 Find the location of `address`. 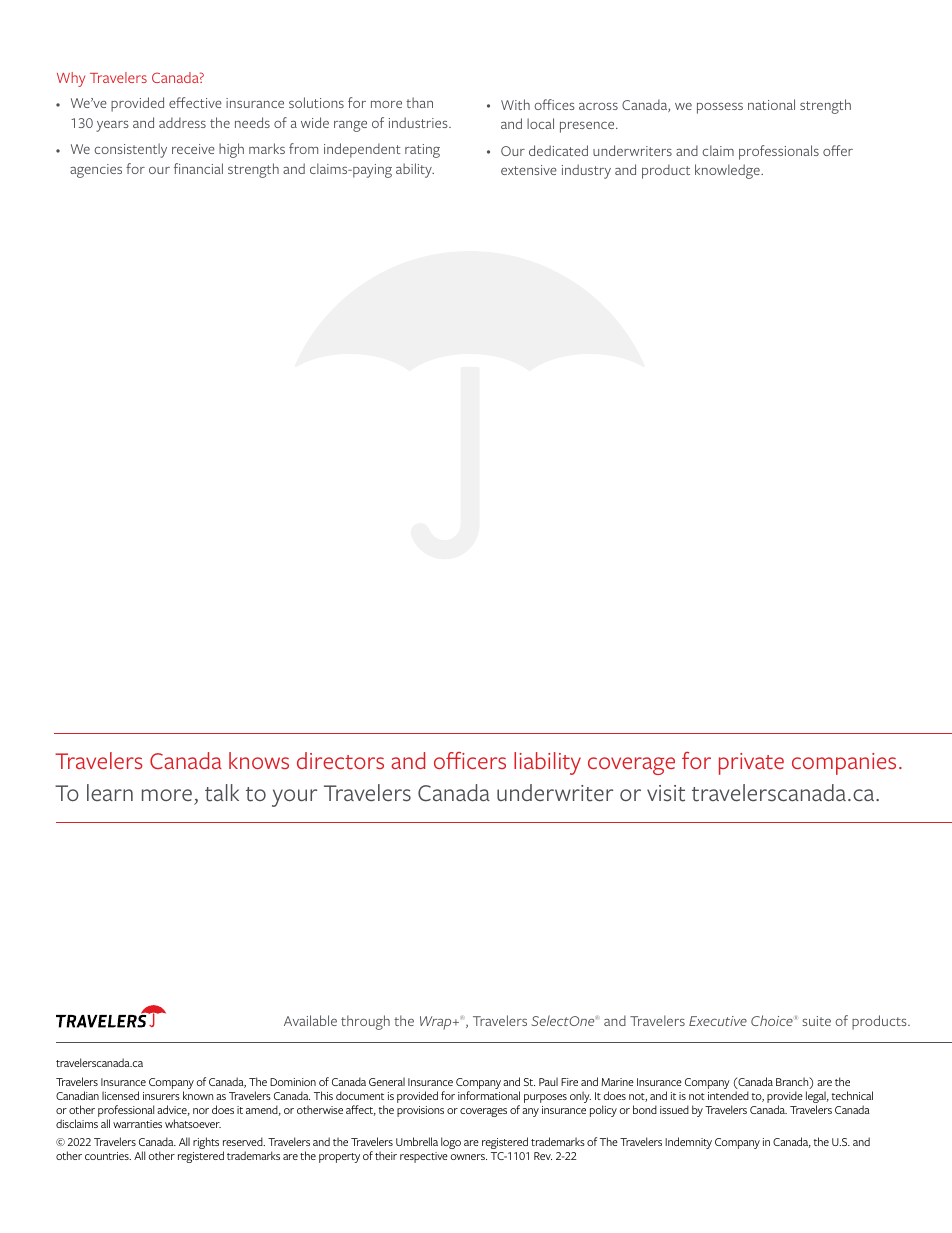

address is located at coordinates (182, 122).
